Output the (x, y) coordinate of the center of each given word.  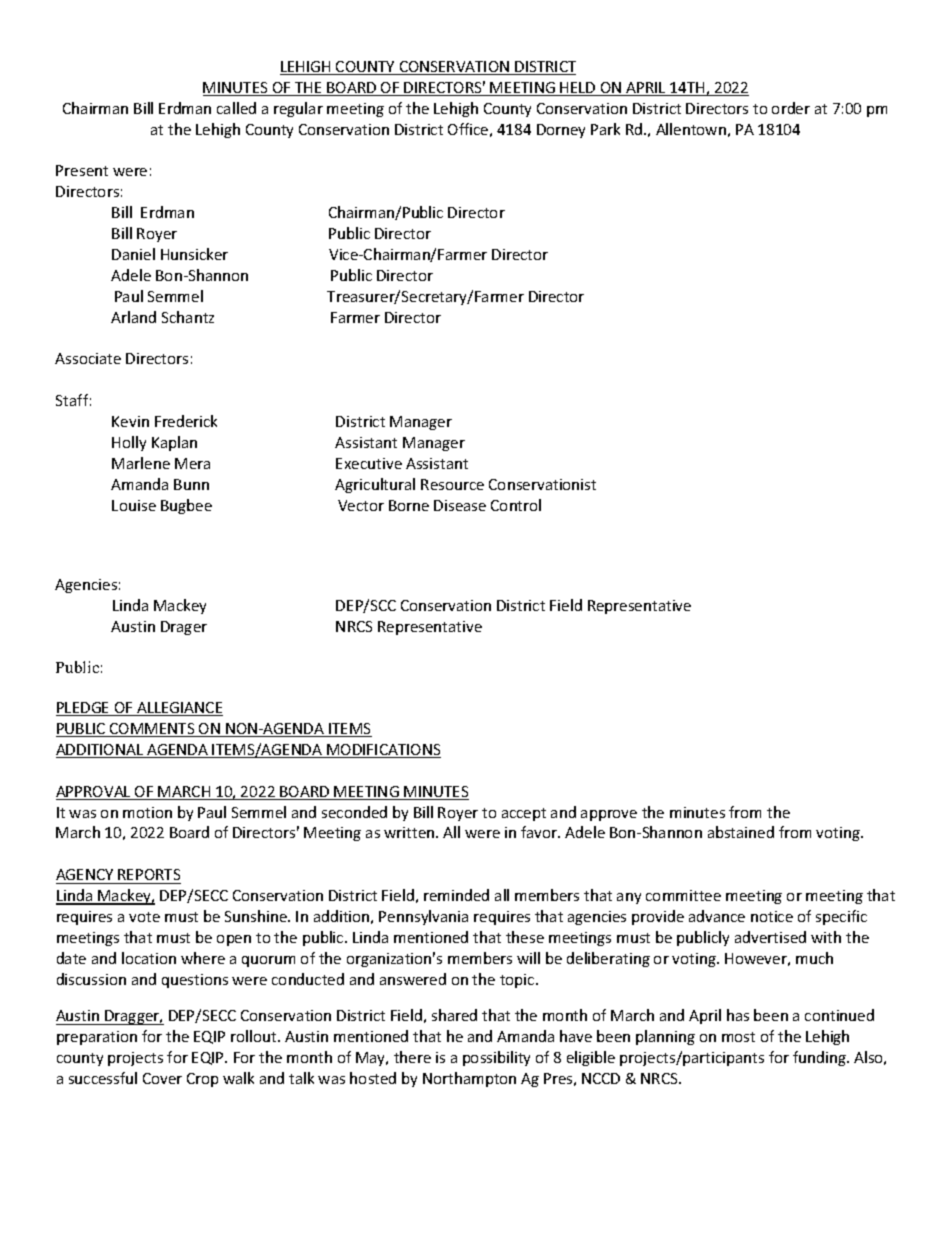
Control (516, 505)
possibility (496, 1058)
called (236, 108)
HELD (578, 89)
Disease (460, 505)
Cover (162, 1078)
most (738, 1037)
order (791, 108)
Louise (134, 505)
